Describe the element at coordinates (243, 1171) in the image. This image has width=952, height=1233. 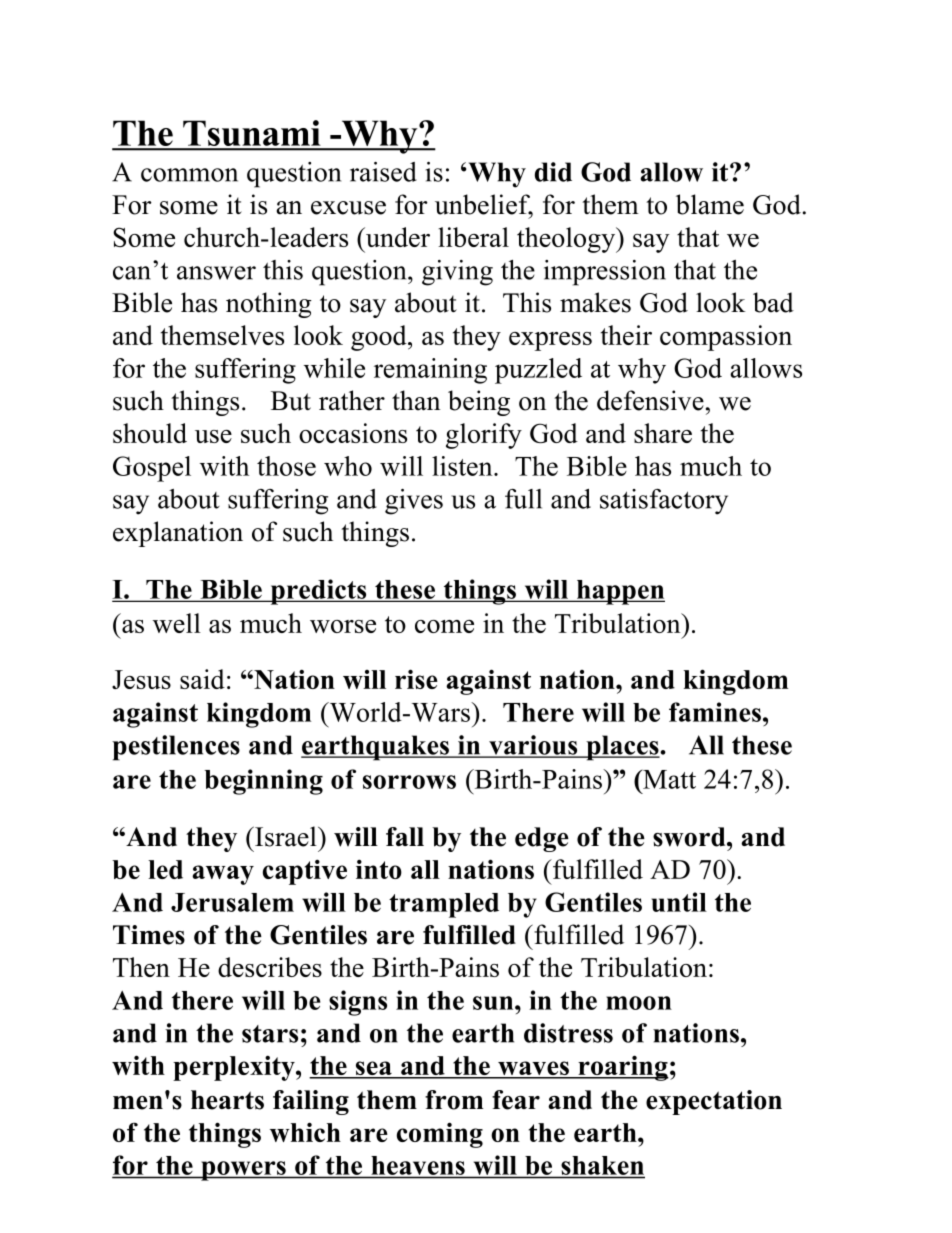
I see `powers` at that location.
